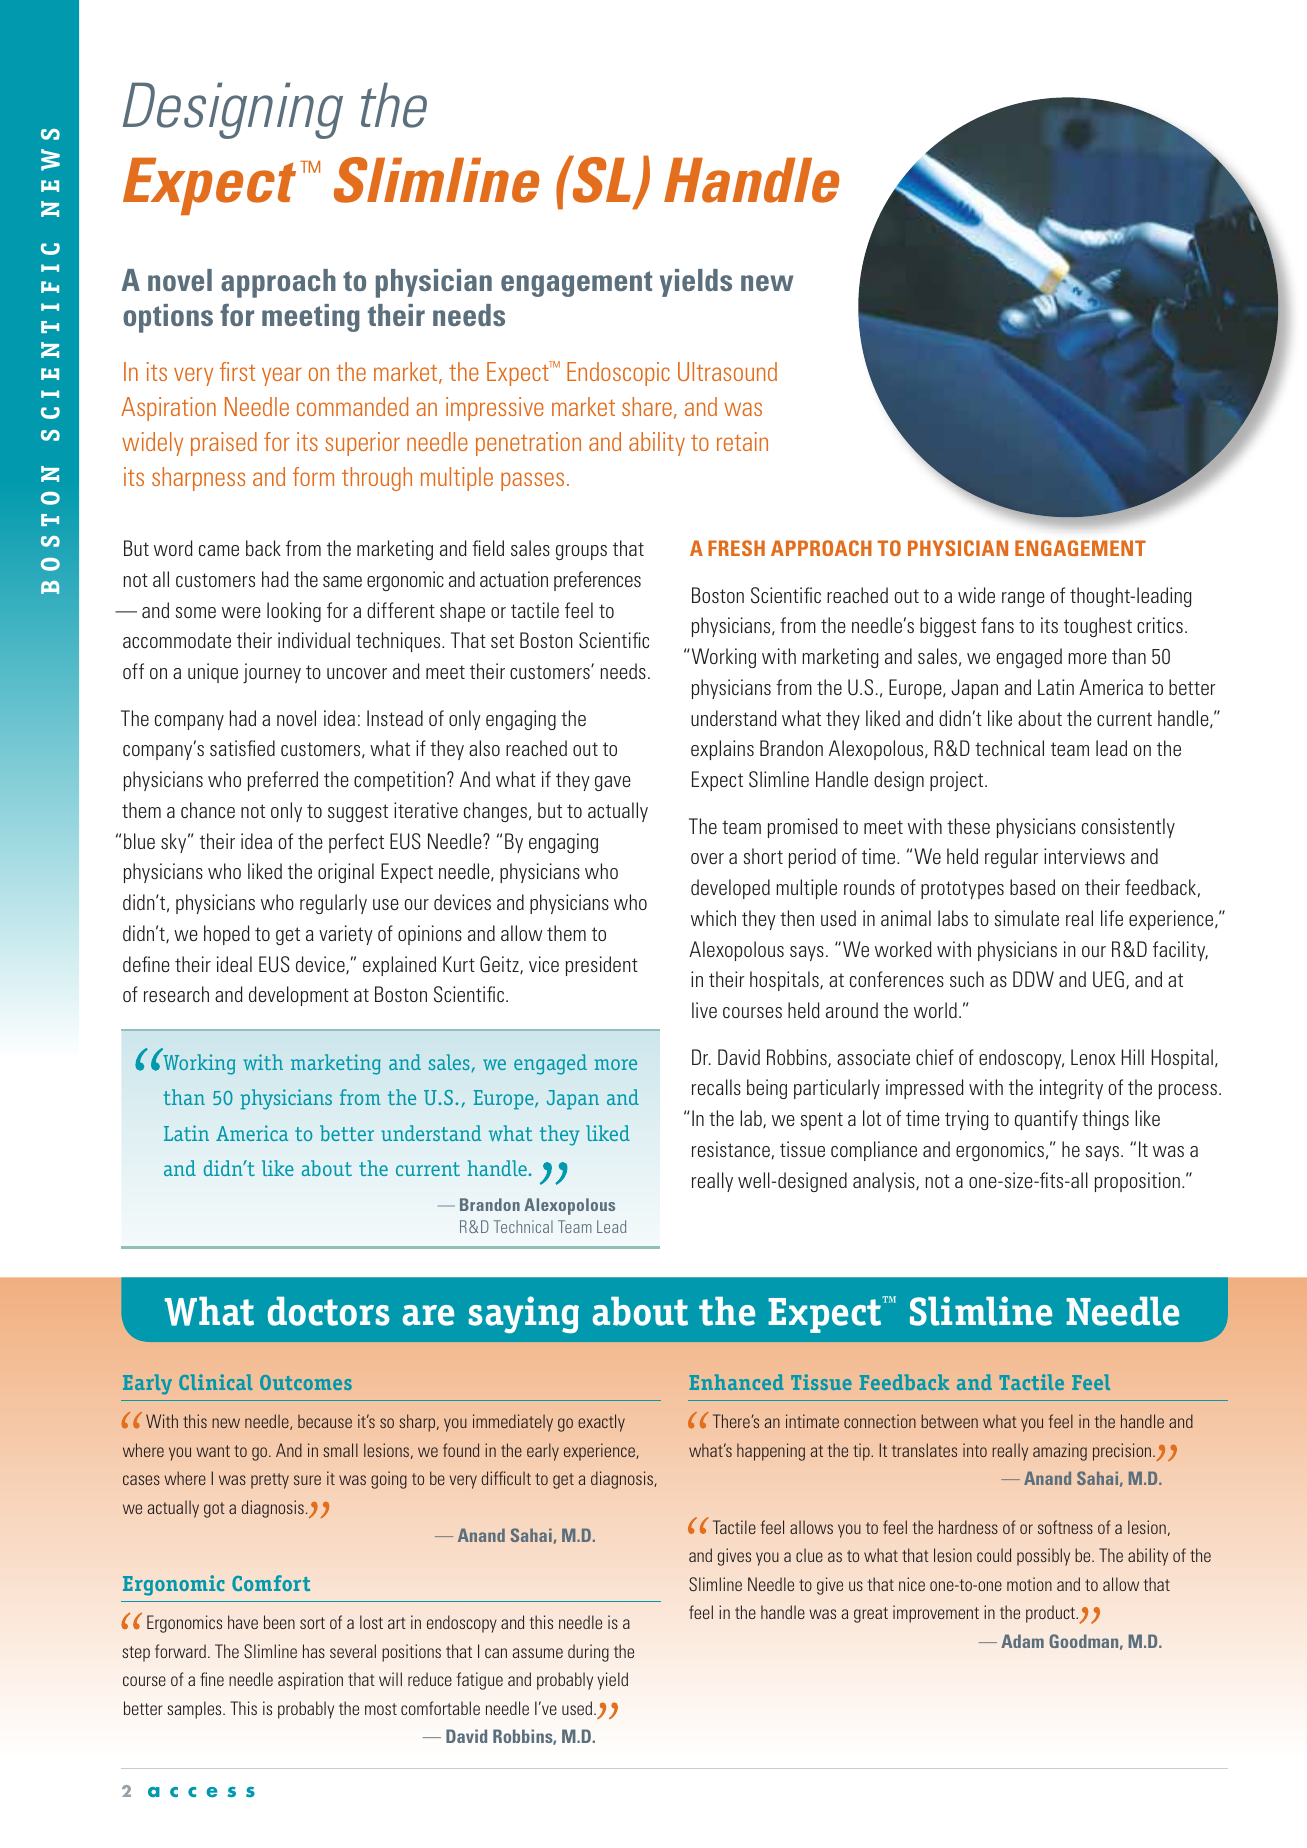 Image resolution: width=1307 pixels, height=1848 pixels. I want to click on Ultrasound, so click(727, 371).
